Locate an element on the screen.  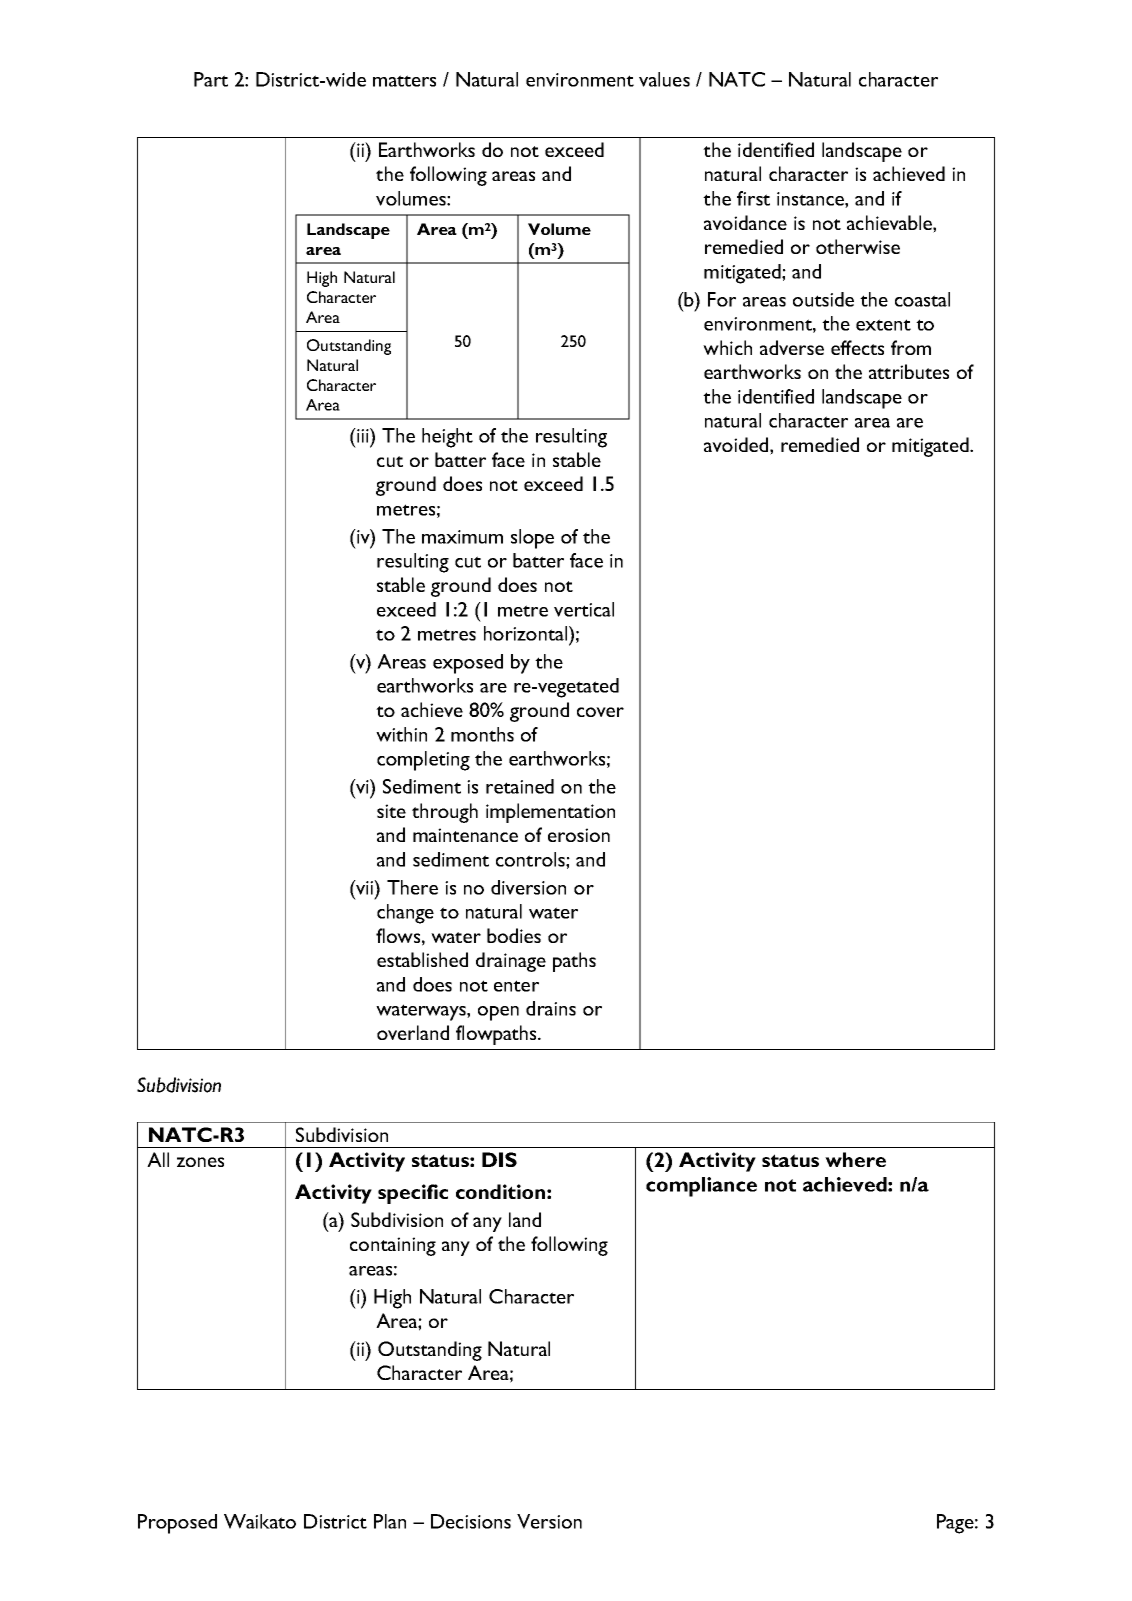
compliance is located at coordinates (701, 1187).
